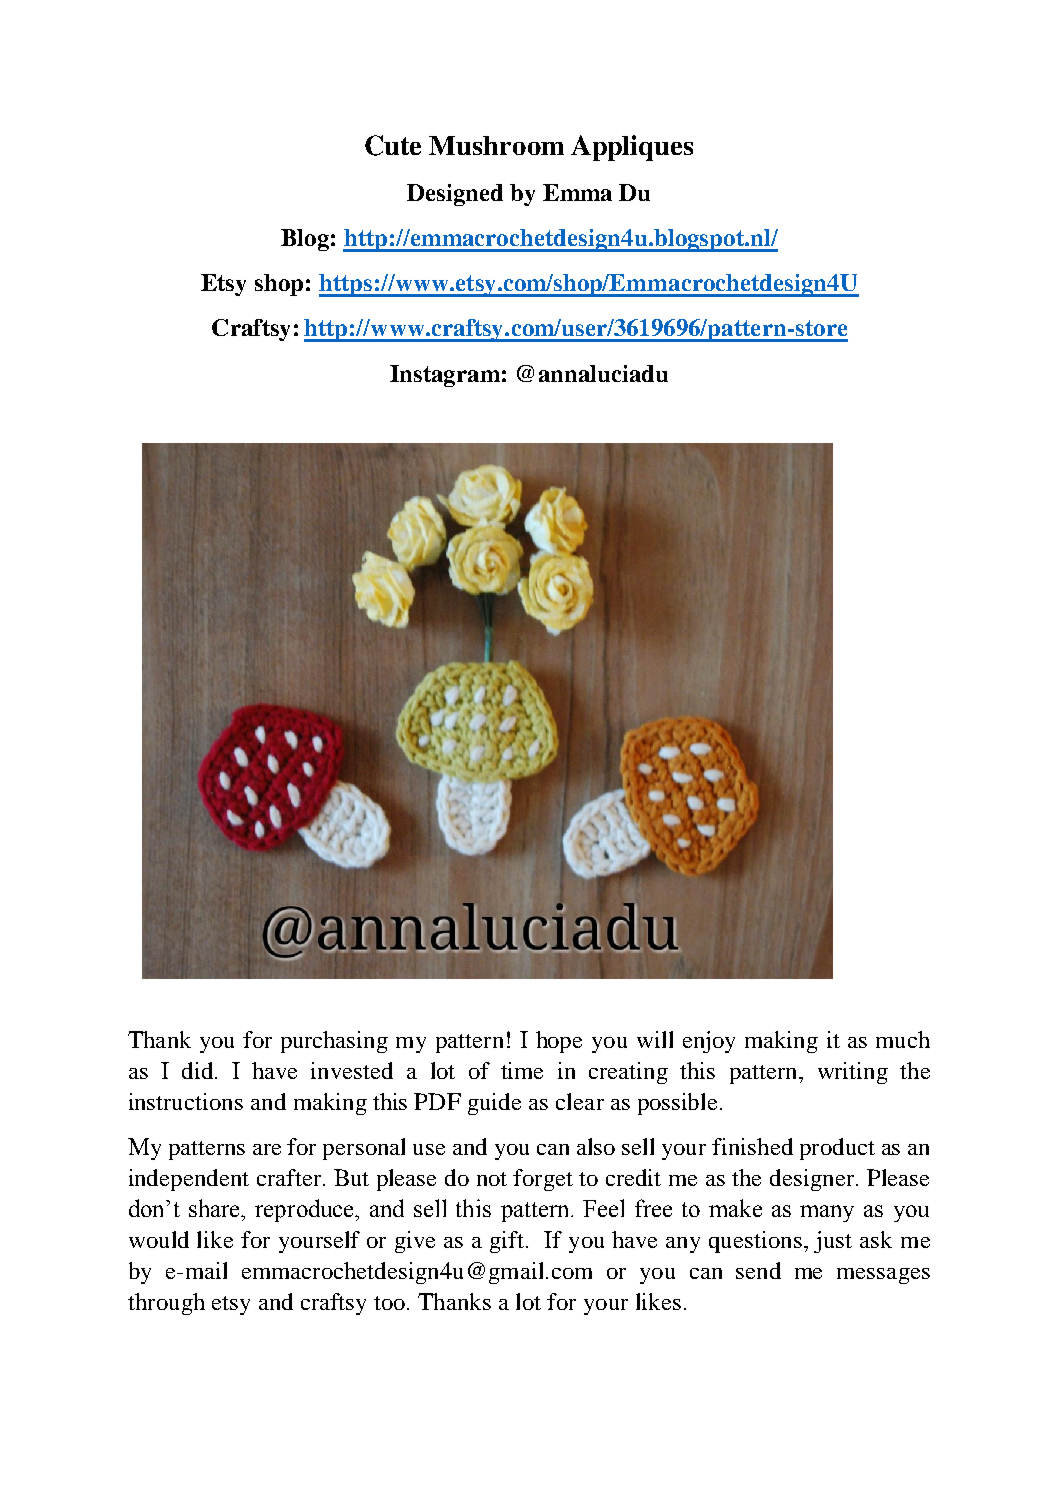 This document has width=1059, height=1498. What do you see at coordinates (216, 1208) in the document?
I see `share` at bounding box center [216, 1208].
